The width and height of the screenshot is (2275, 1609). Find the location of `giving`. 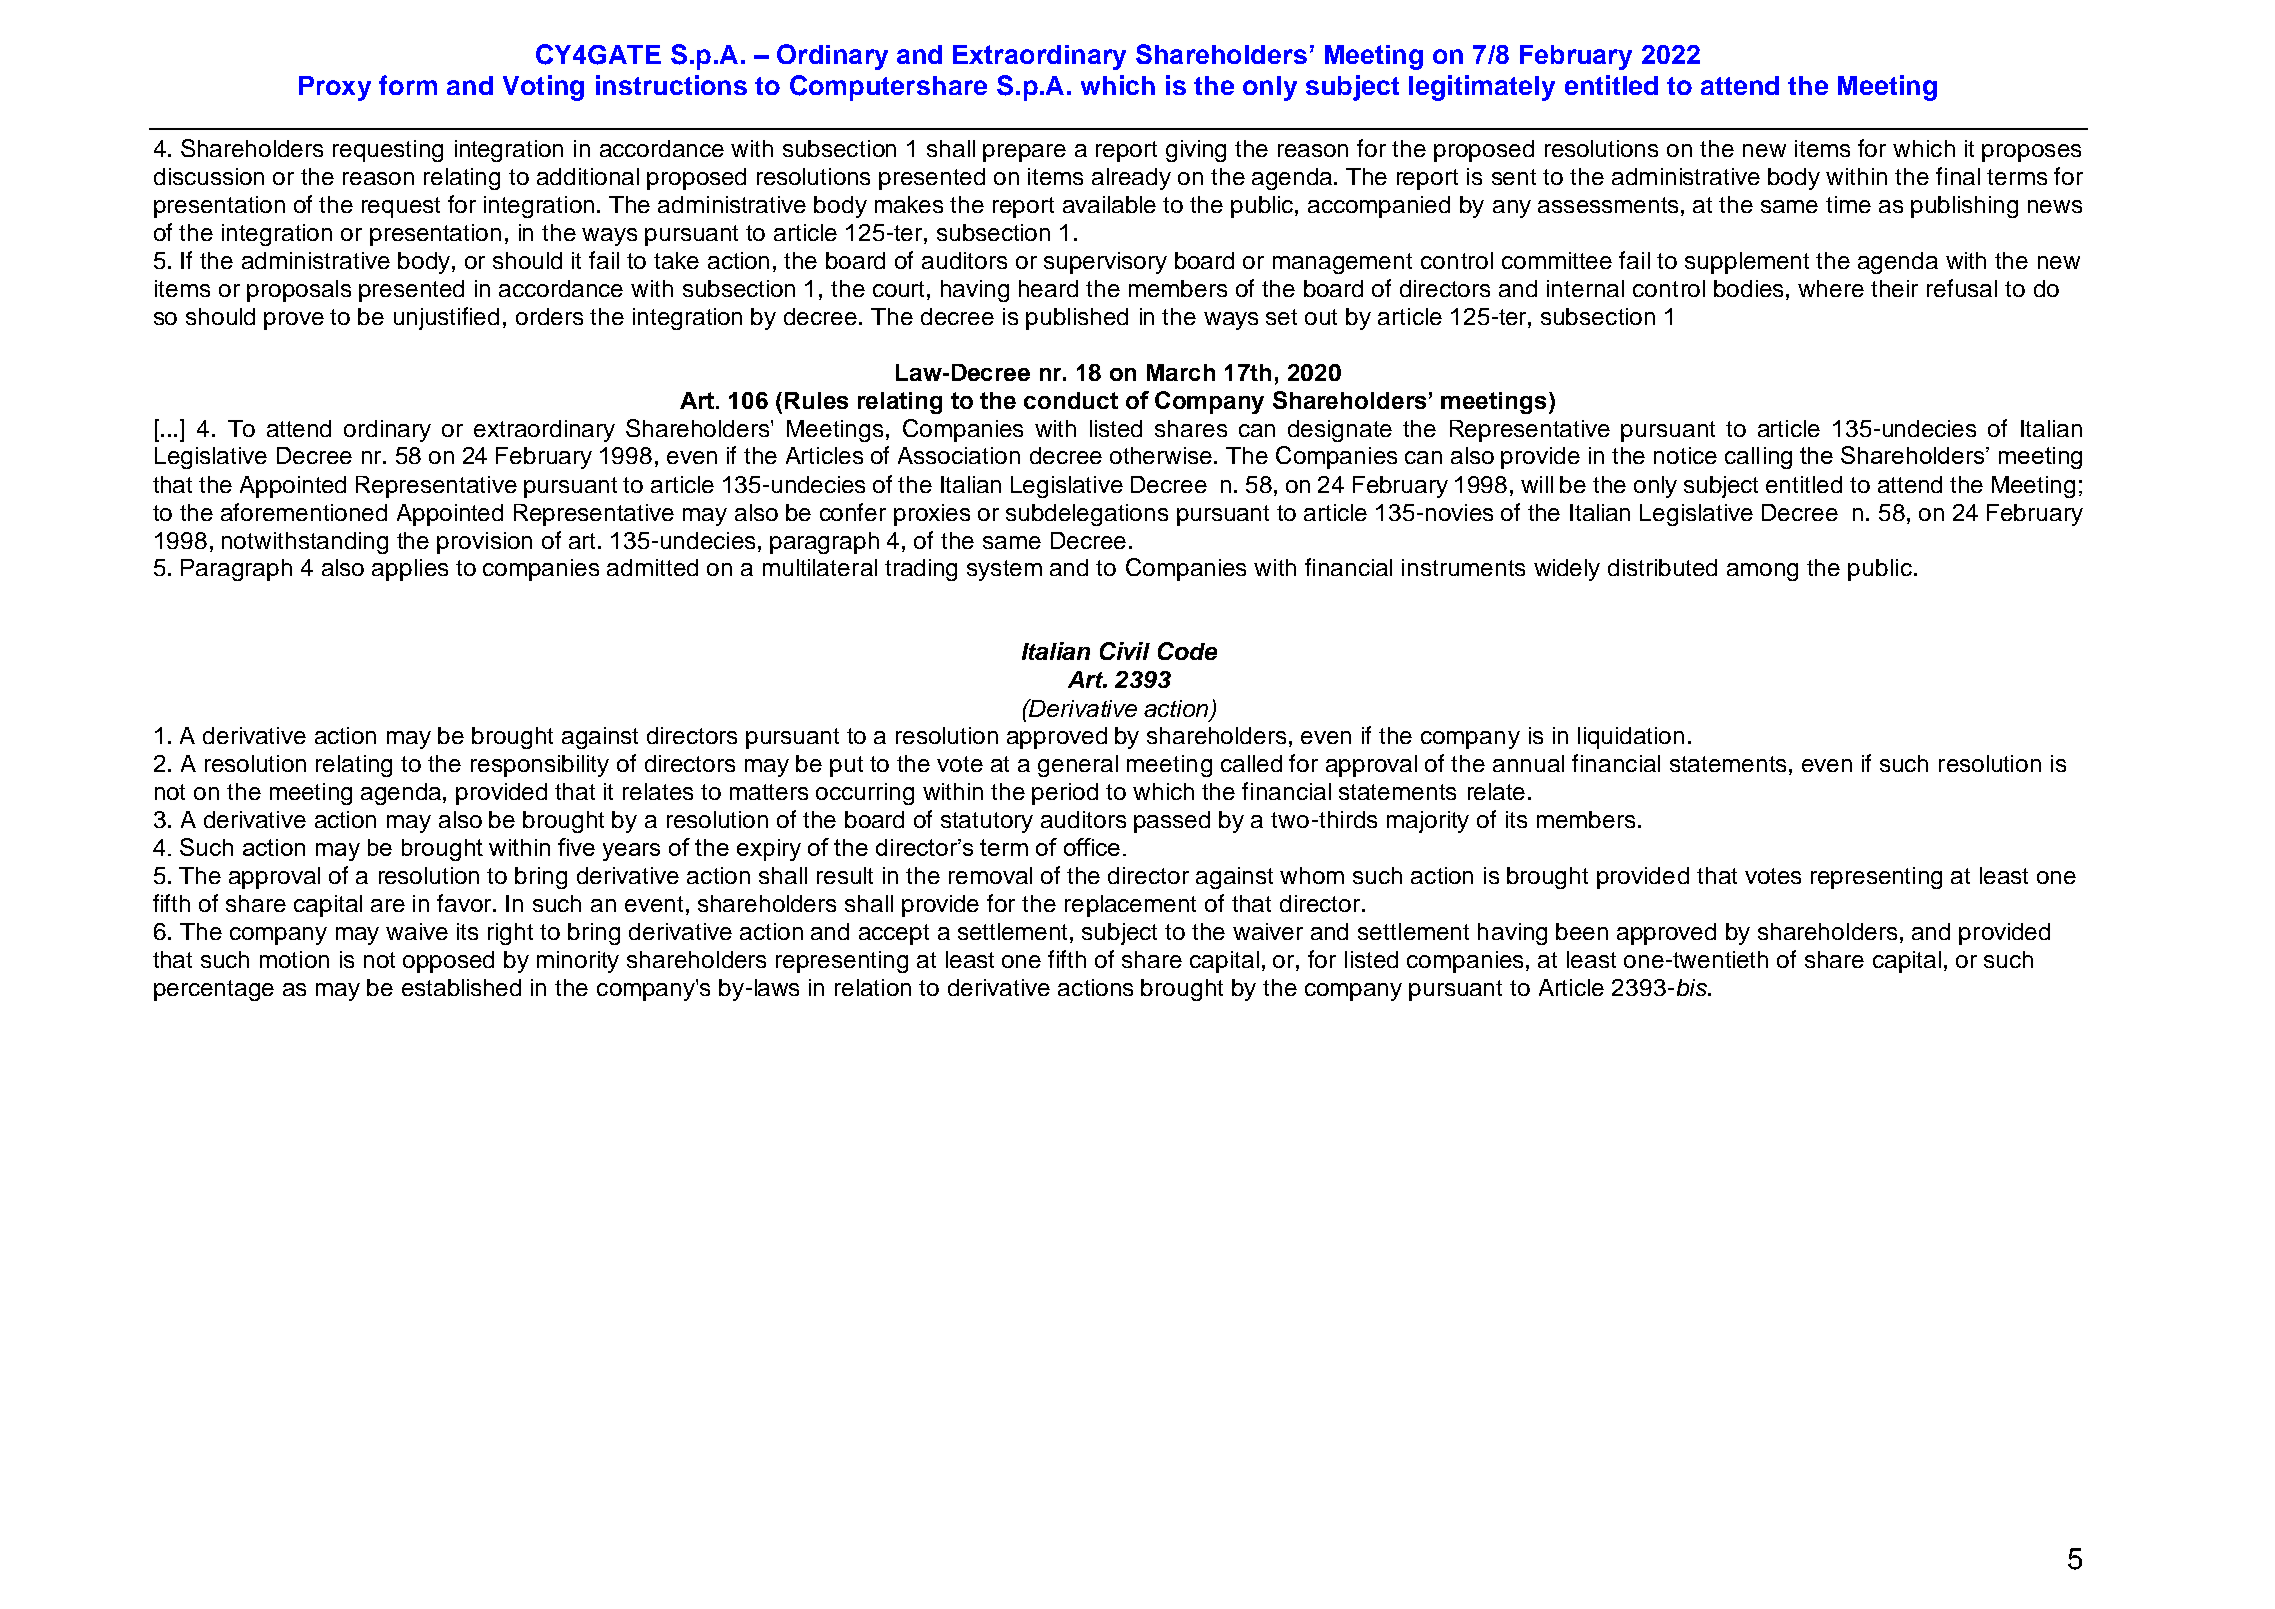

giving is located at coordinates (1196, 151).
